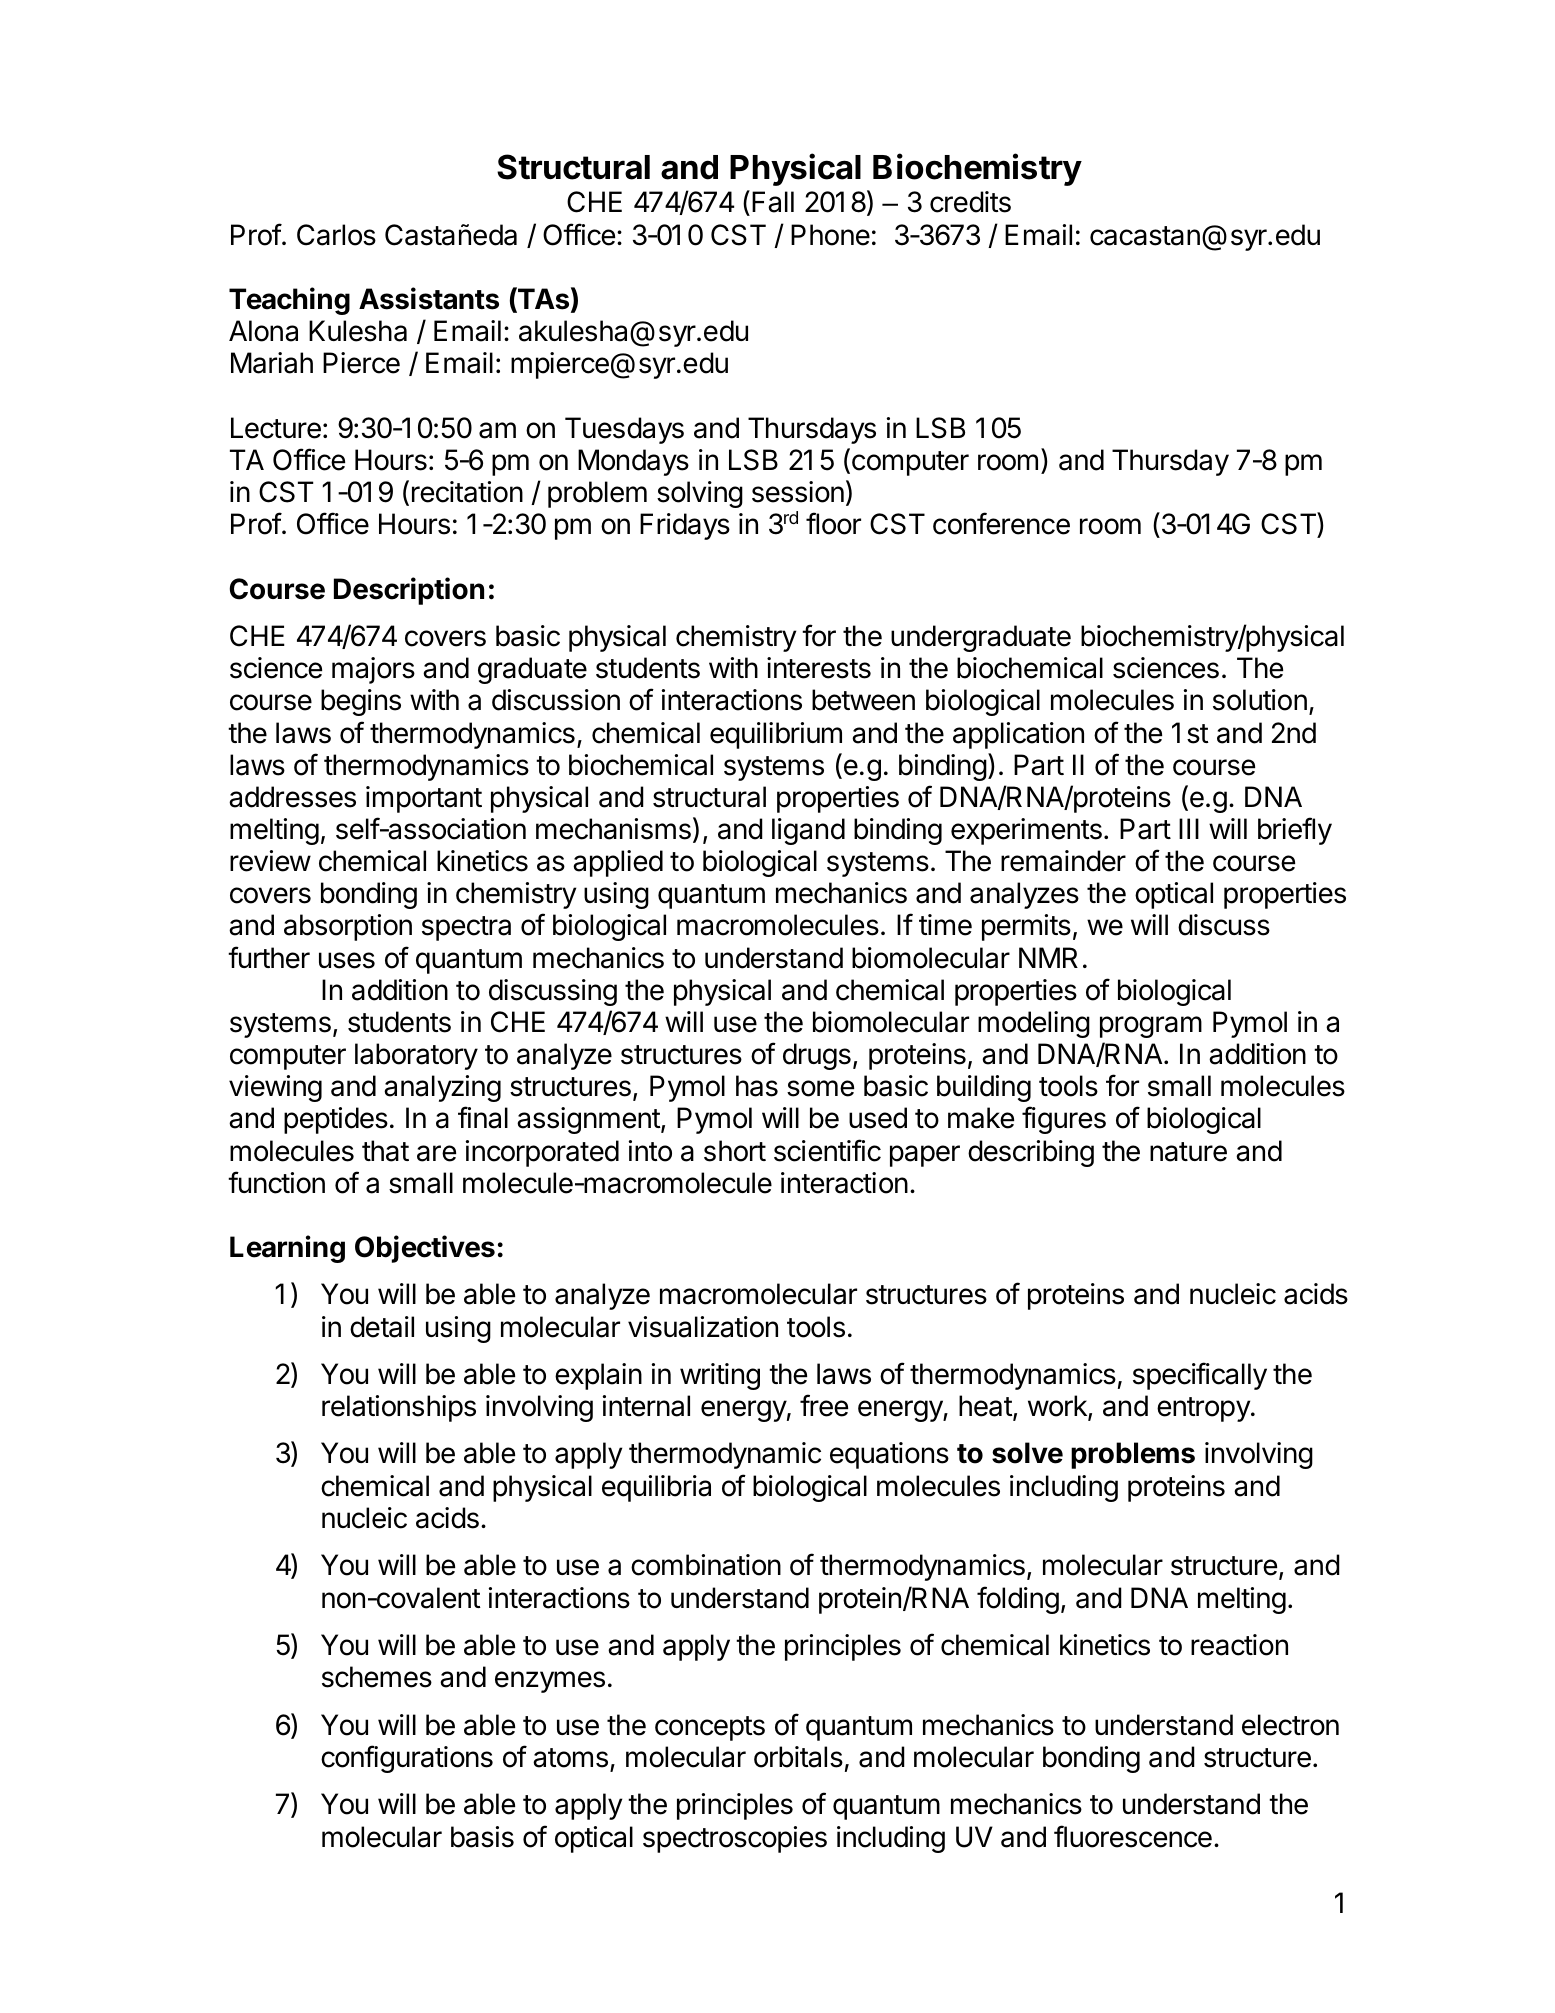 The height and width of the screenshot is (2013, 1555). I want to click on orbitals, so click(798, 1757).
